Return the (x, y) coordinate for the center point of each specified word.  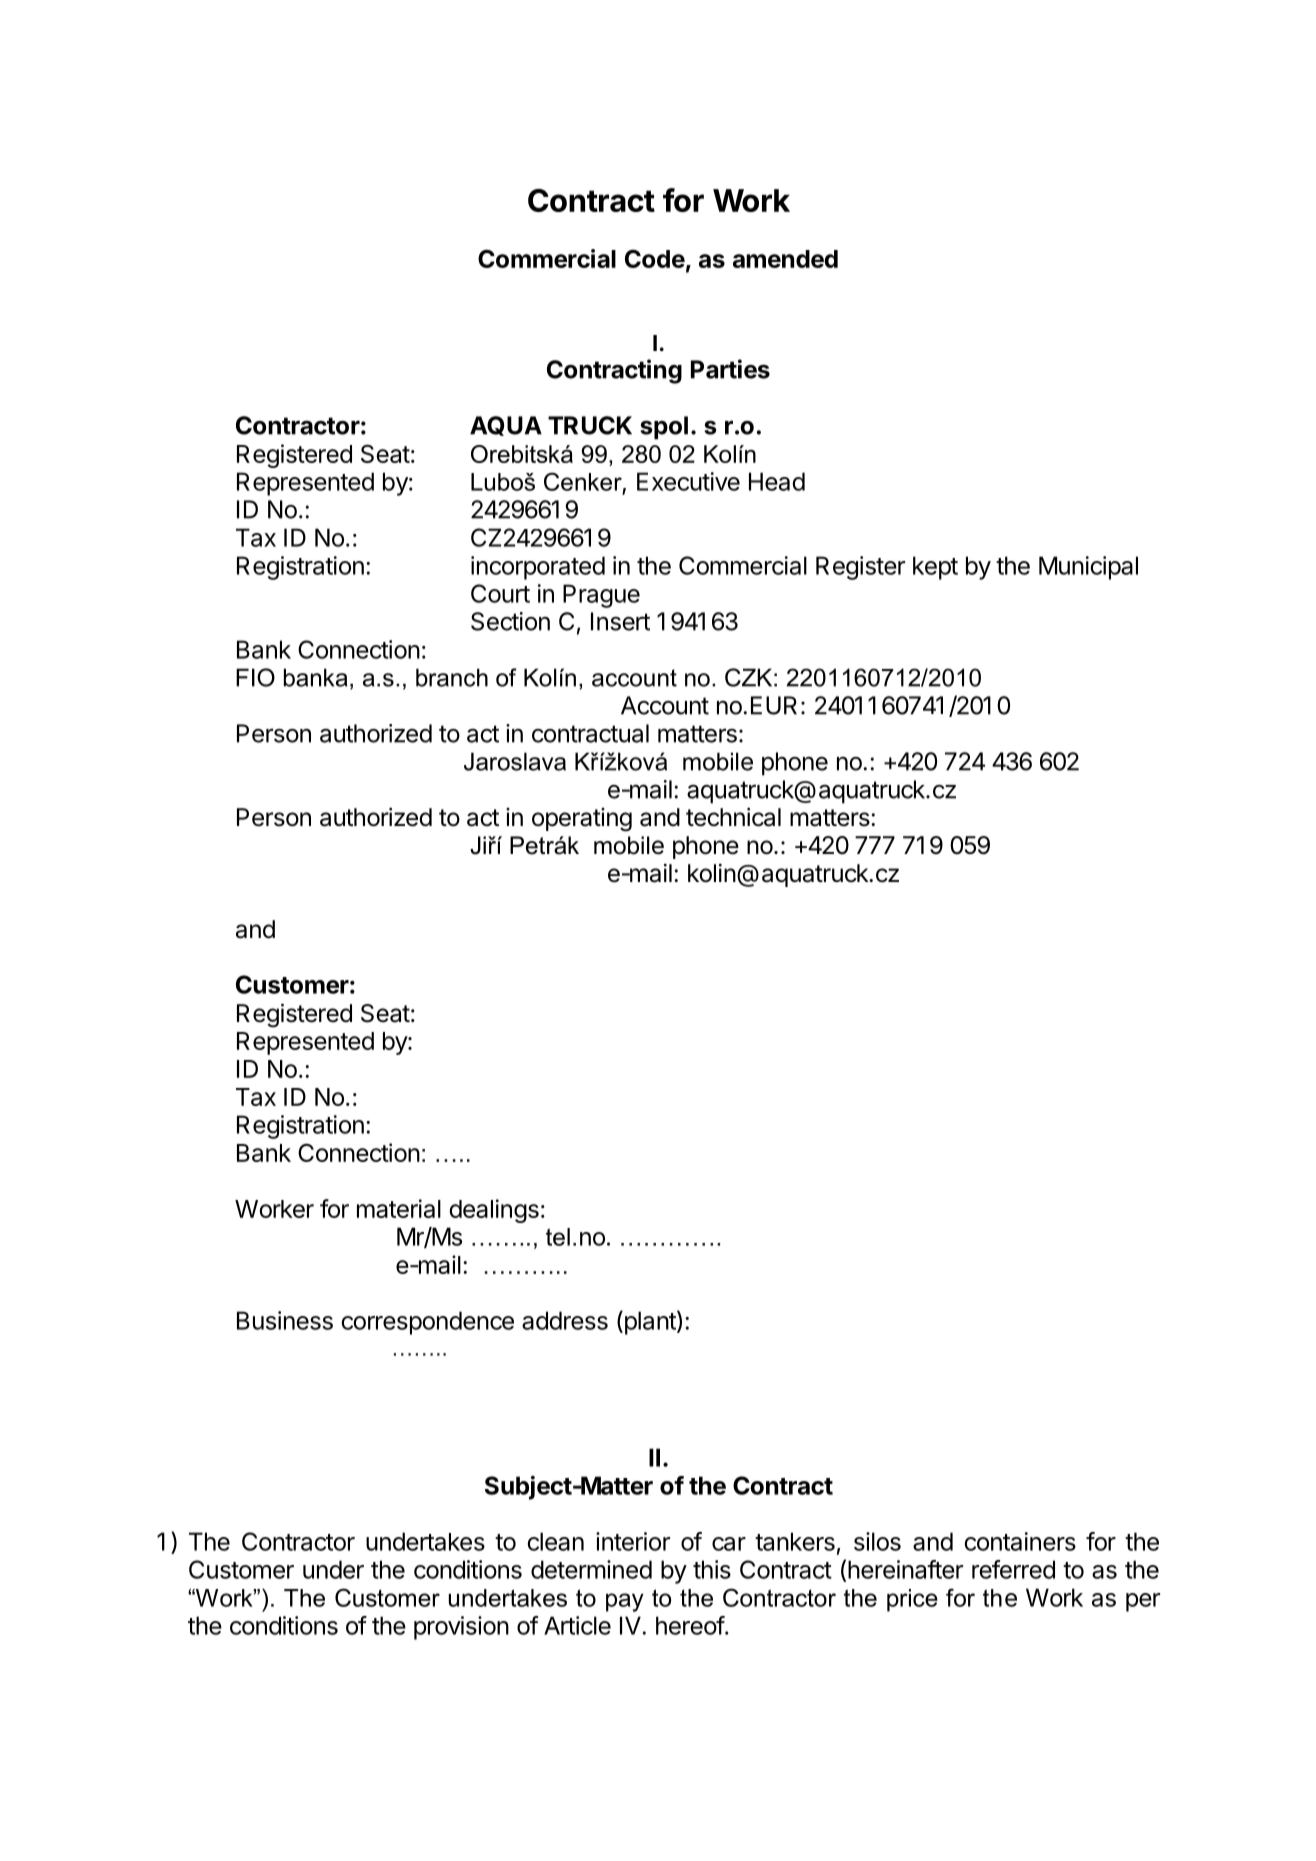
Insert (620, 621)
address (565, 1320)
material (399, 1208)
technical (733, 817)
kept (935, 568)
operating (582, 820)
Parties (730, 369)
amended (785, 259)
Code (655, 259)
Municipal (1088, 568)
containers (1020, 1541)
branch (452, 677)
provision (461, 1628)
